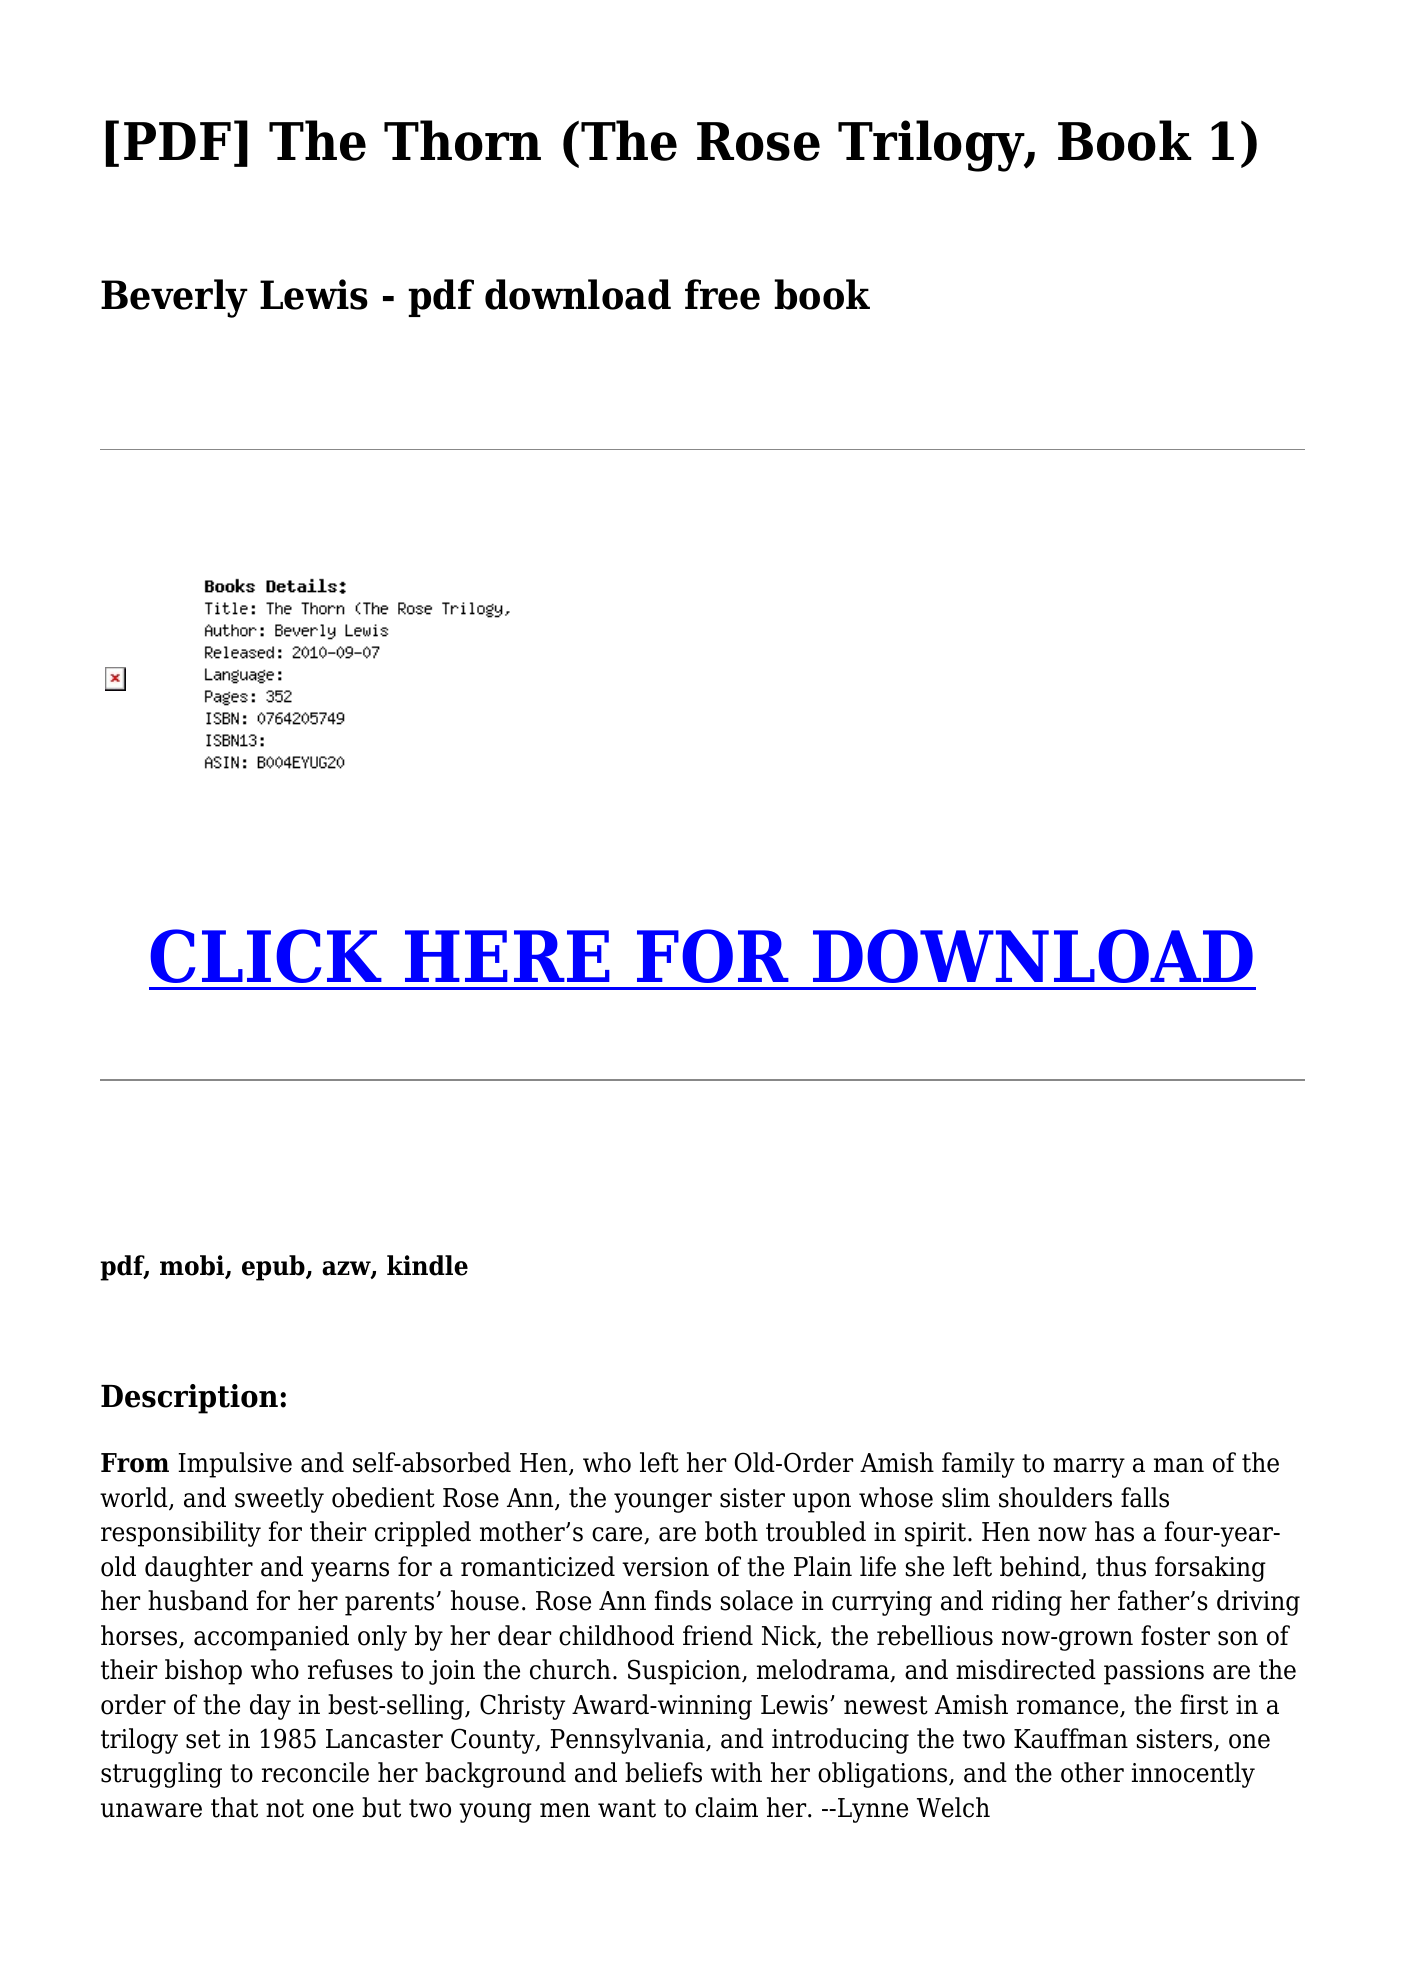 This document has height=1987, width=1405. What do you see at coordinates (822, 1503) in the document?
I see `upon` at bounding box center [822, 1503].
